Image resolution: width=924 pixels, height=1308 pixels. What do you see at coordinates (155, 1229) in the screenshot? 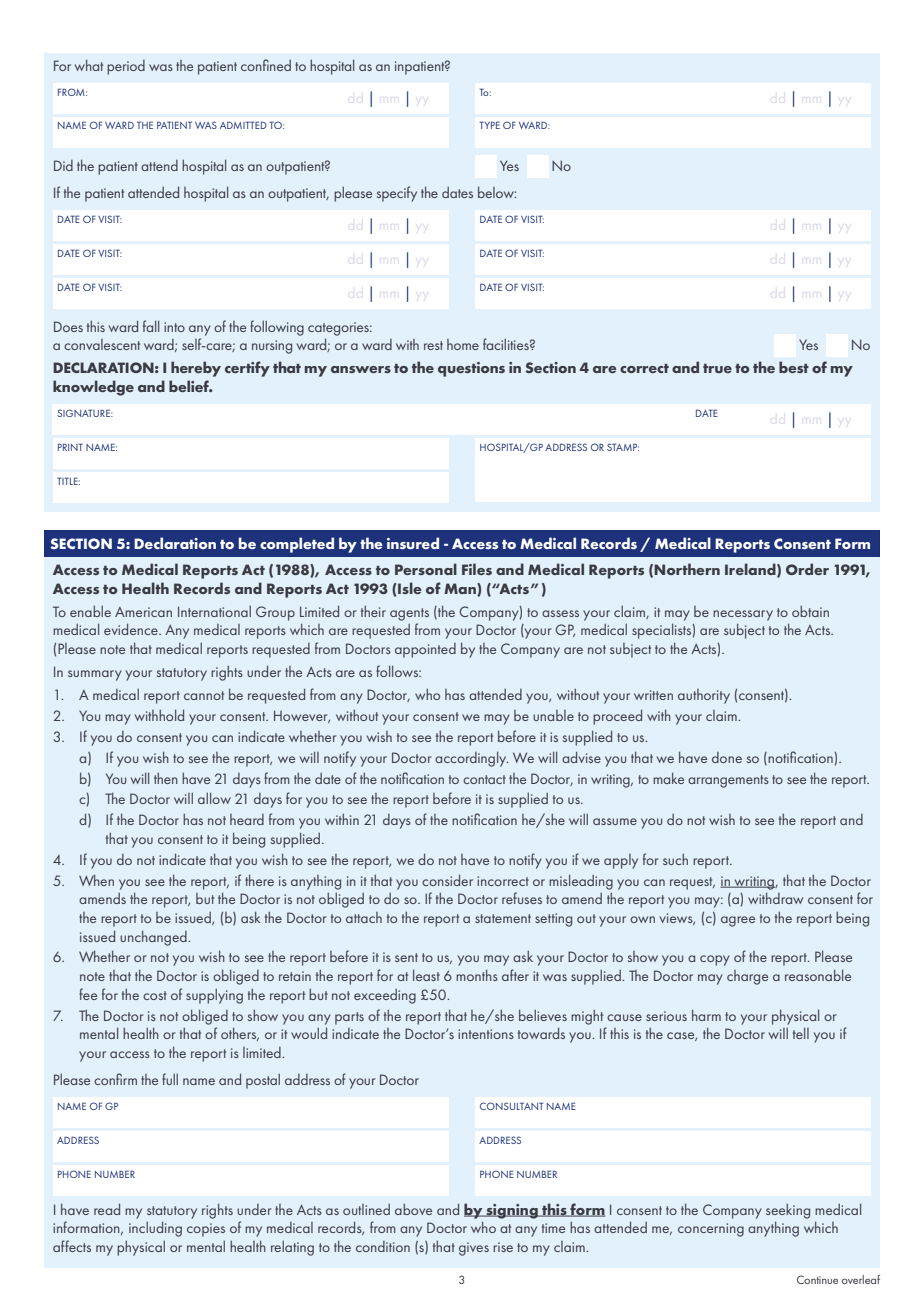
I see `including` at bounding box center [155, 1229].
